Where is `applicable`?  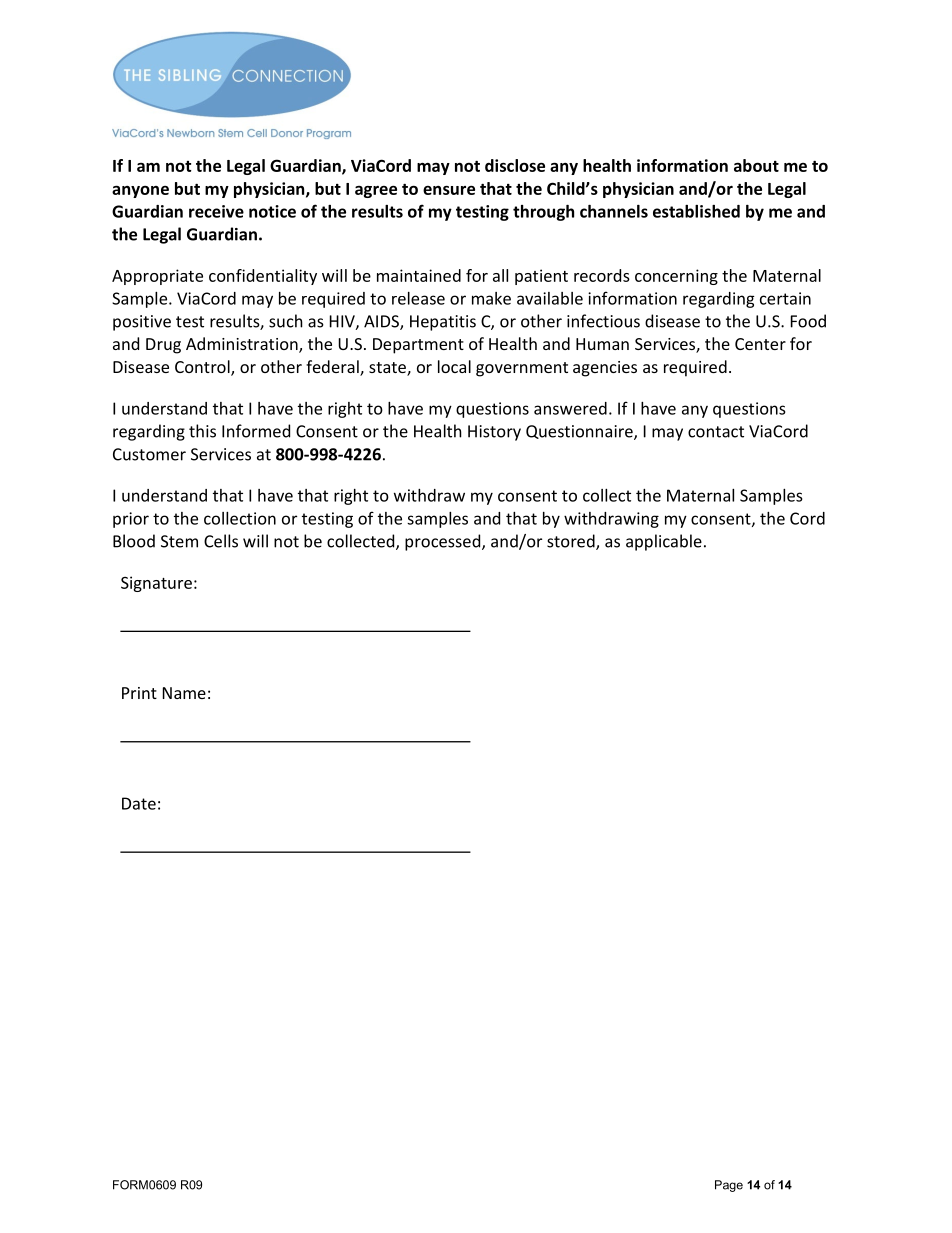 applicable is located at coordinates (664, 542).
